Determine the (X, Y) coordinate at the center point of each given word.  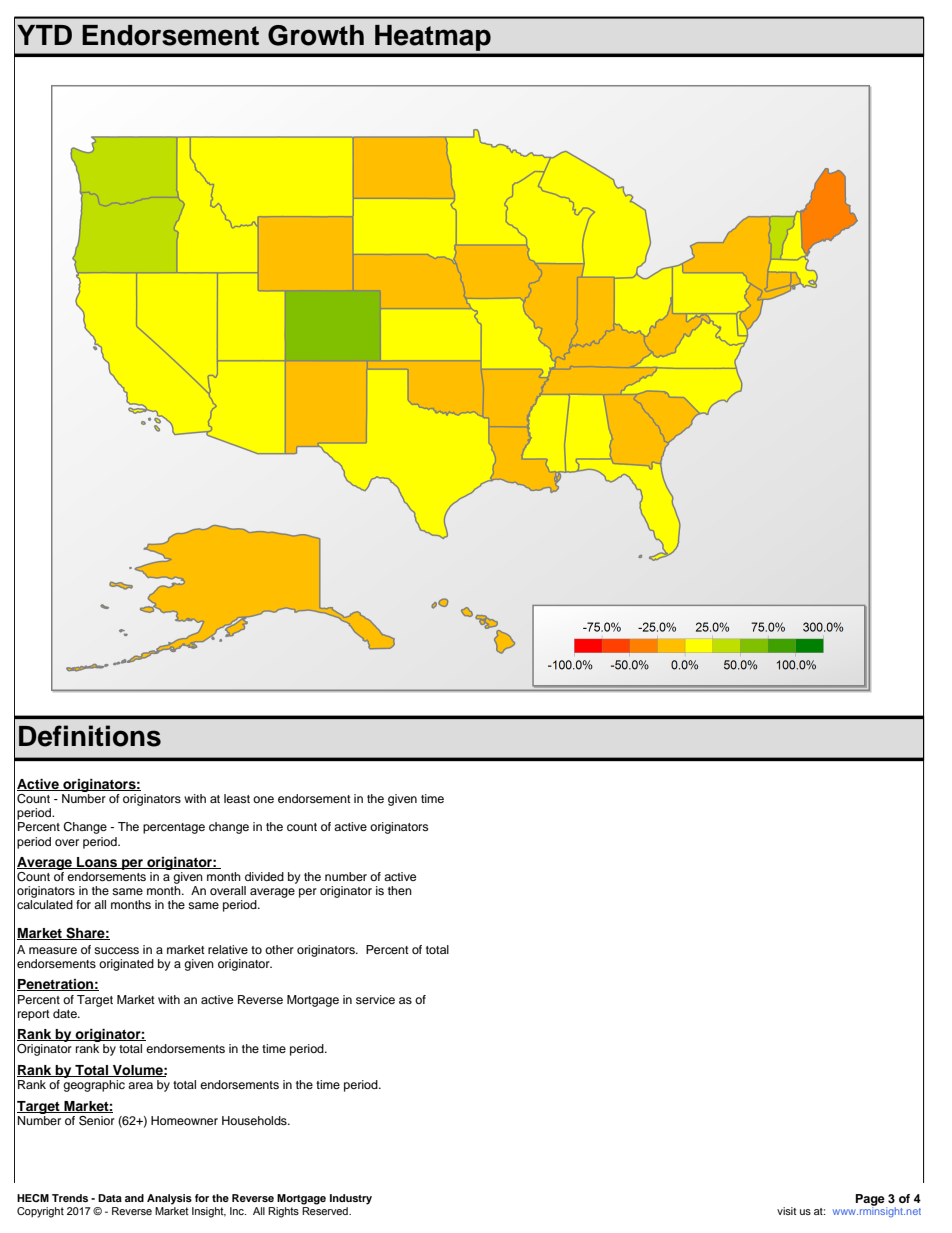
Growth (316, 35)
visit (786, 1211)
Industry (351, 1199)
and (134, 1198)
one (263, 799)
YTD (44, 35)
